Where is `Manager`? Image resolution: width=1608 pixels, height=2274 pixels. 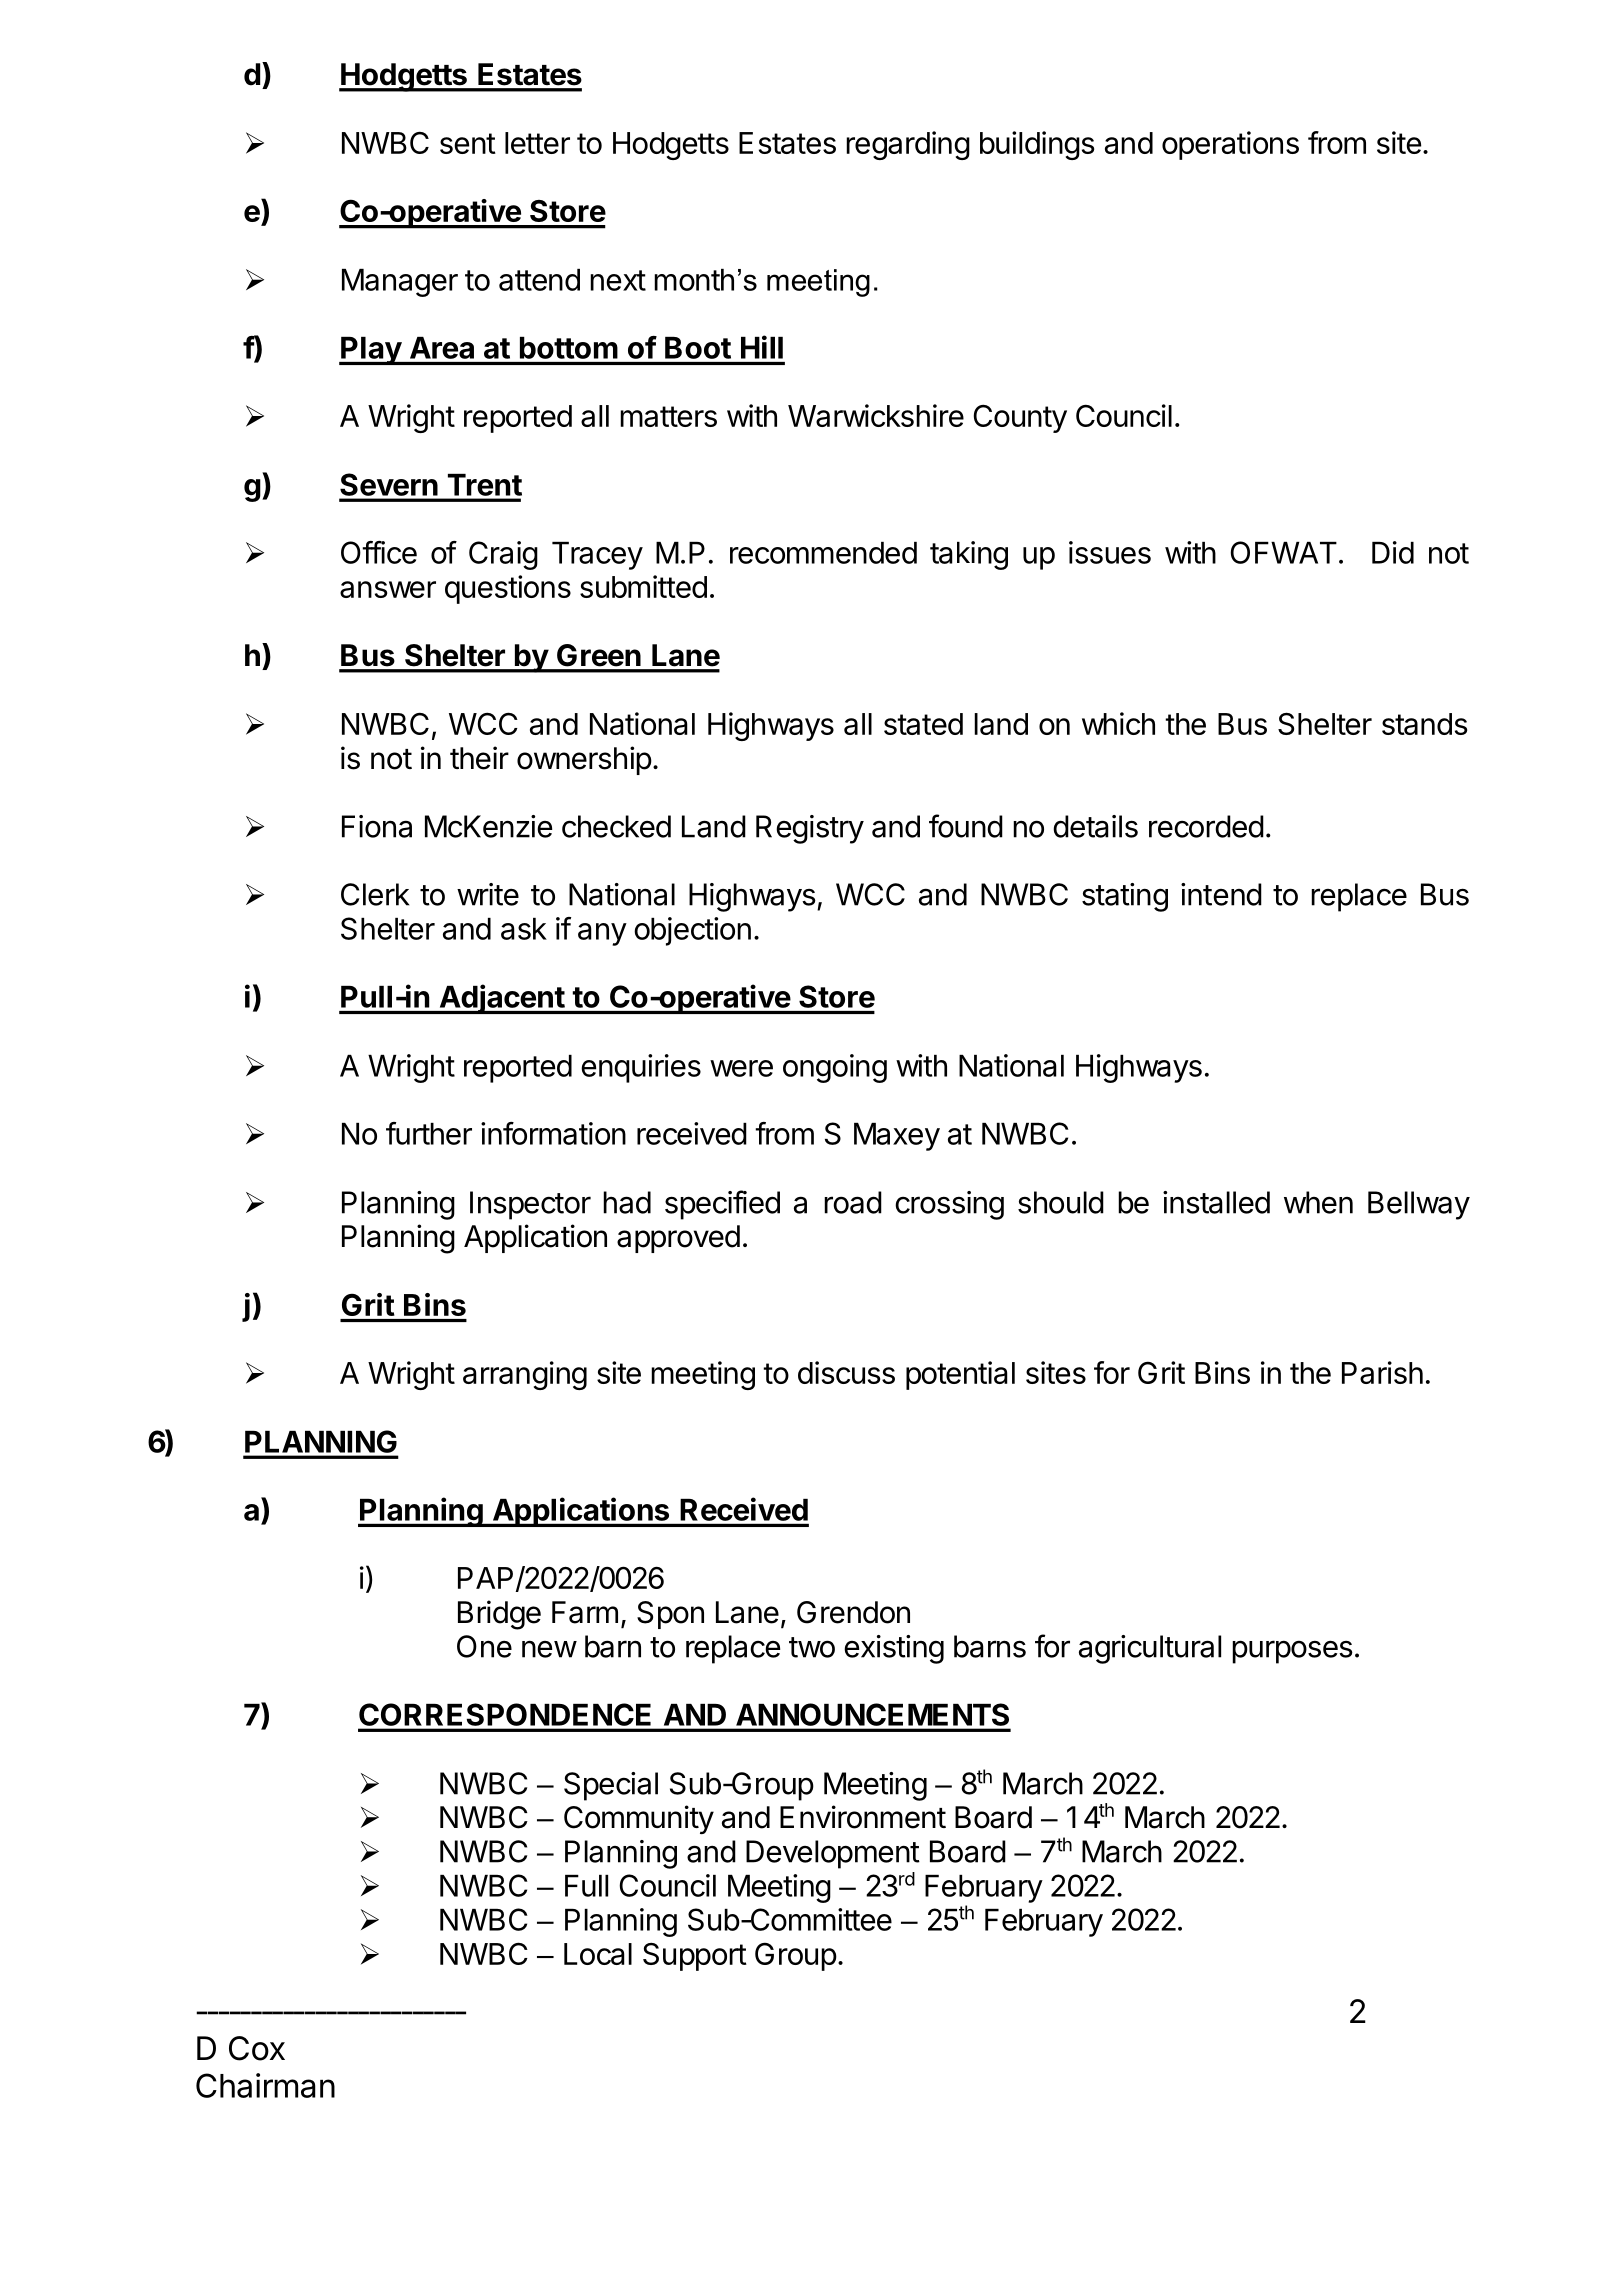 Manager is located at coordinates (400, 283).
